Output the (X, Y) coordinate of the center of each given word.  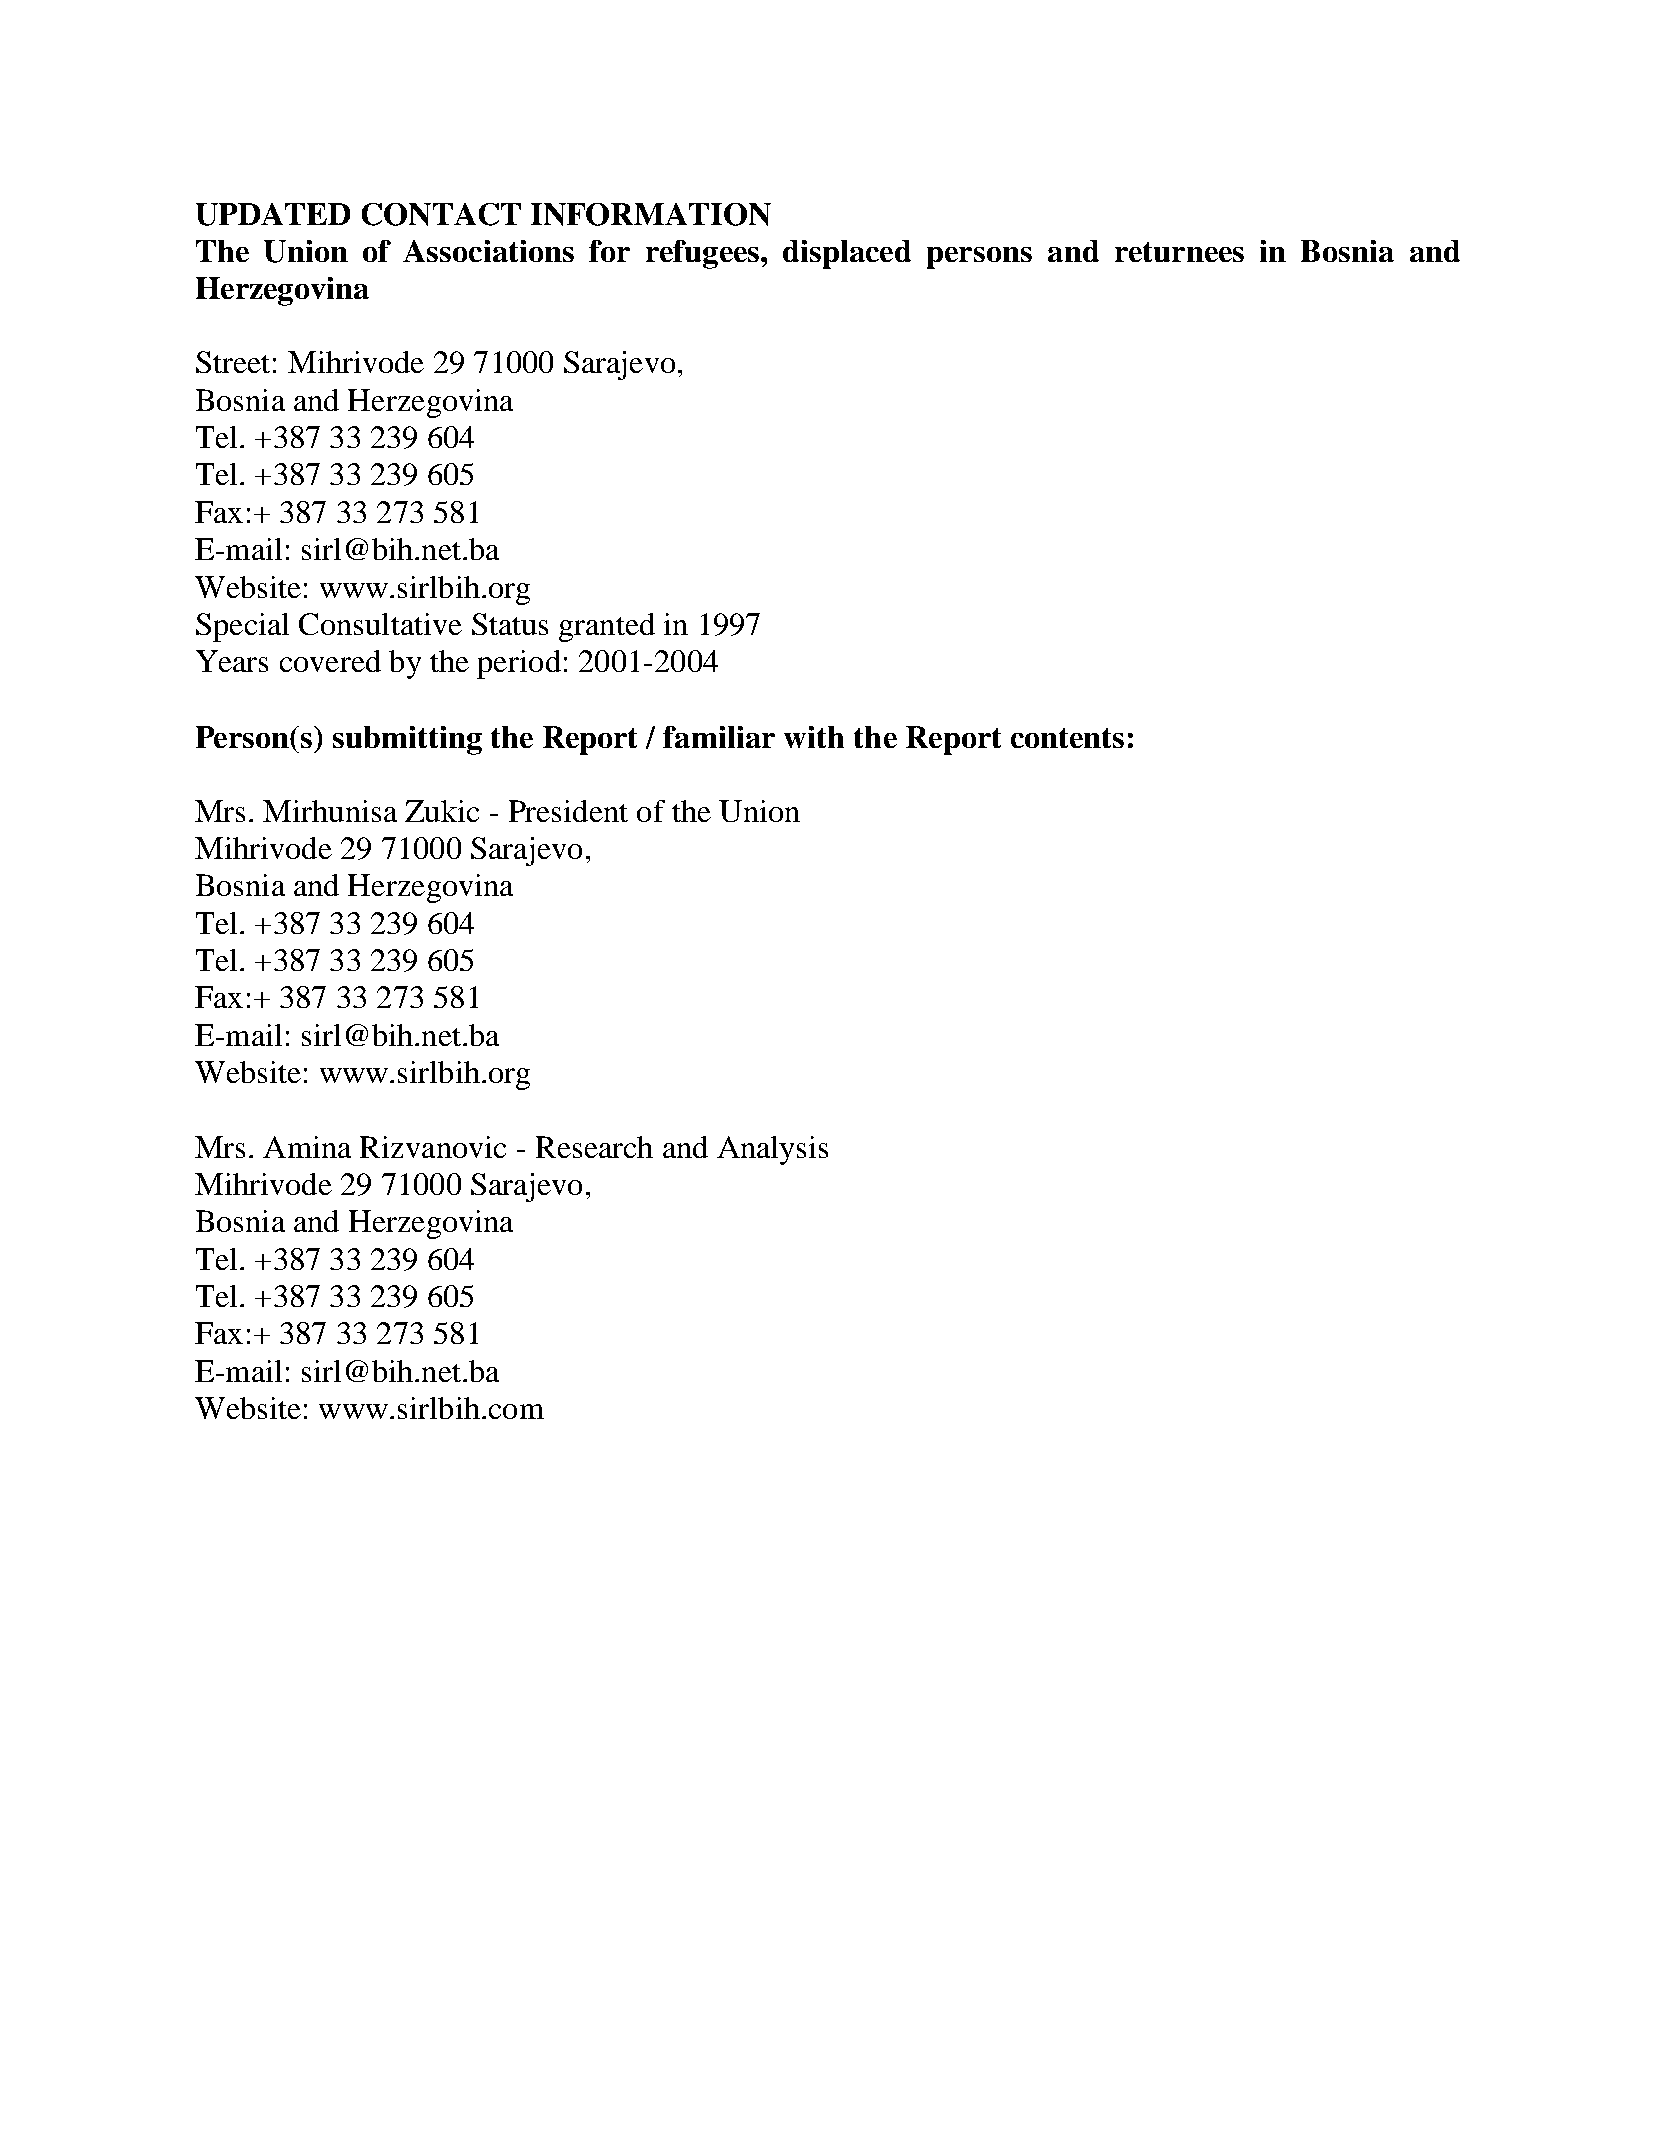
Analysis (772, 1150)
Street (233, 362)
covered (330, 661)
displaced (847, 254)
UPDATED (273, 214)
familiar (719, 737)
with (814, 737)
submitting (407, 740)
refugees (702, 254)
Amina (307, 1147)
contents (1067, 738)
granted (607, 627)
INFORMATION (651, 214)
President (568, 811)
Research (594, 1147)
